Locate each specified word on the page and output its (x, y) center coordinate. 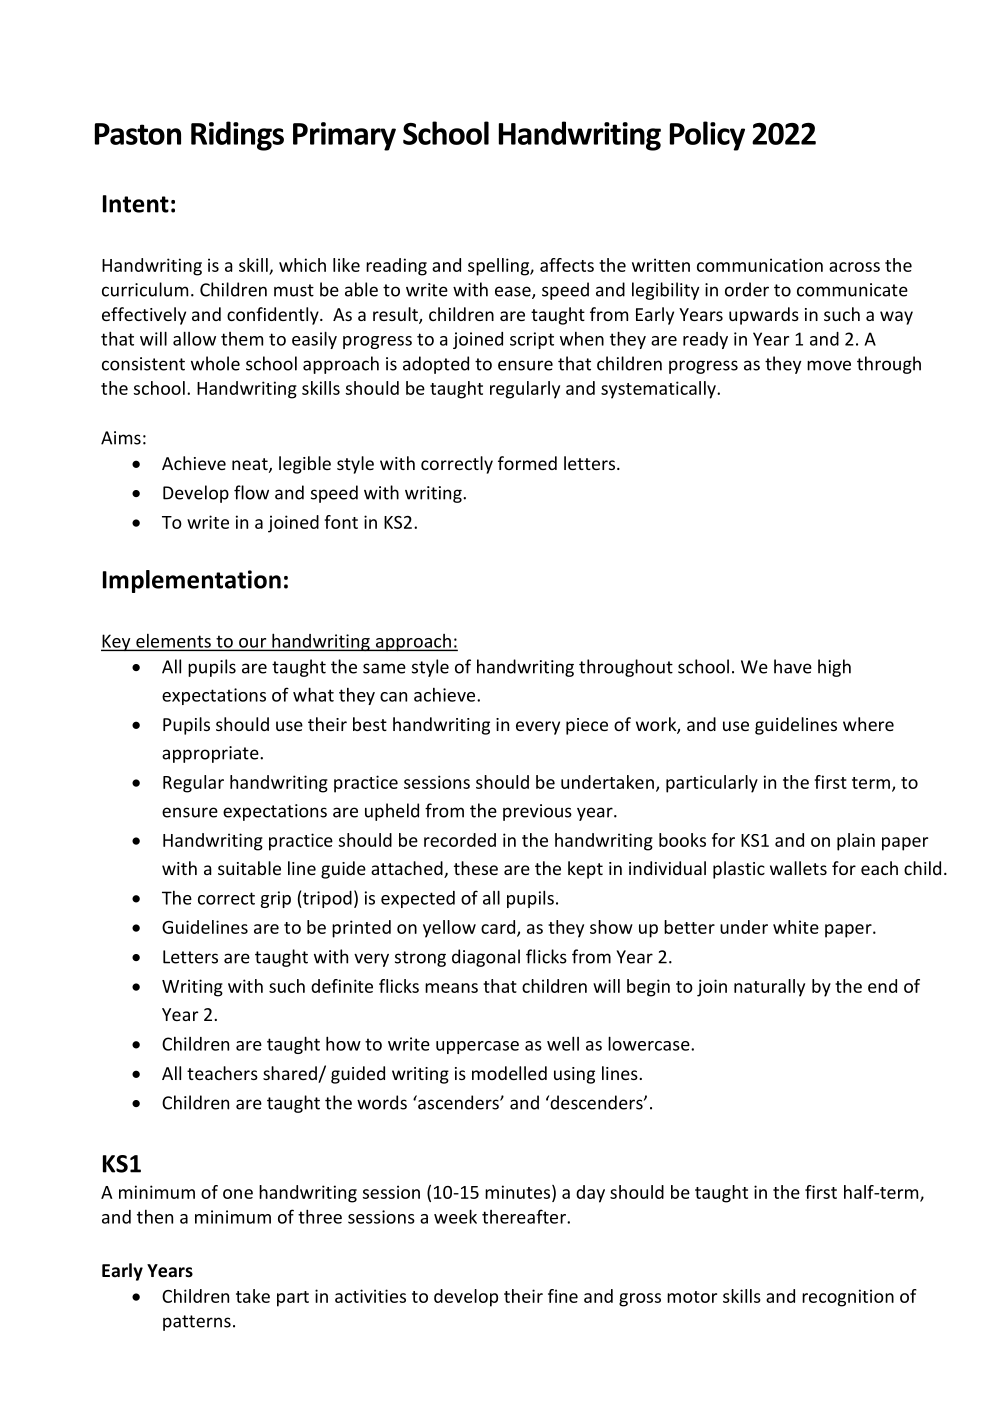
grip (275, 899)
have (793, 666)
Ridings (237, 136)
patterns (197, 1323)
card (499, 928)
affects (567, 265)
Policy (707, 136)
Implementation (192, 581)
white (796, 927)
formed (527, 463)
